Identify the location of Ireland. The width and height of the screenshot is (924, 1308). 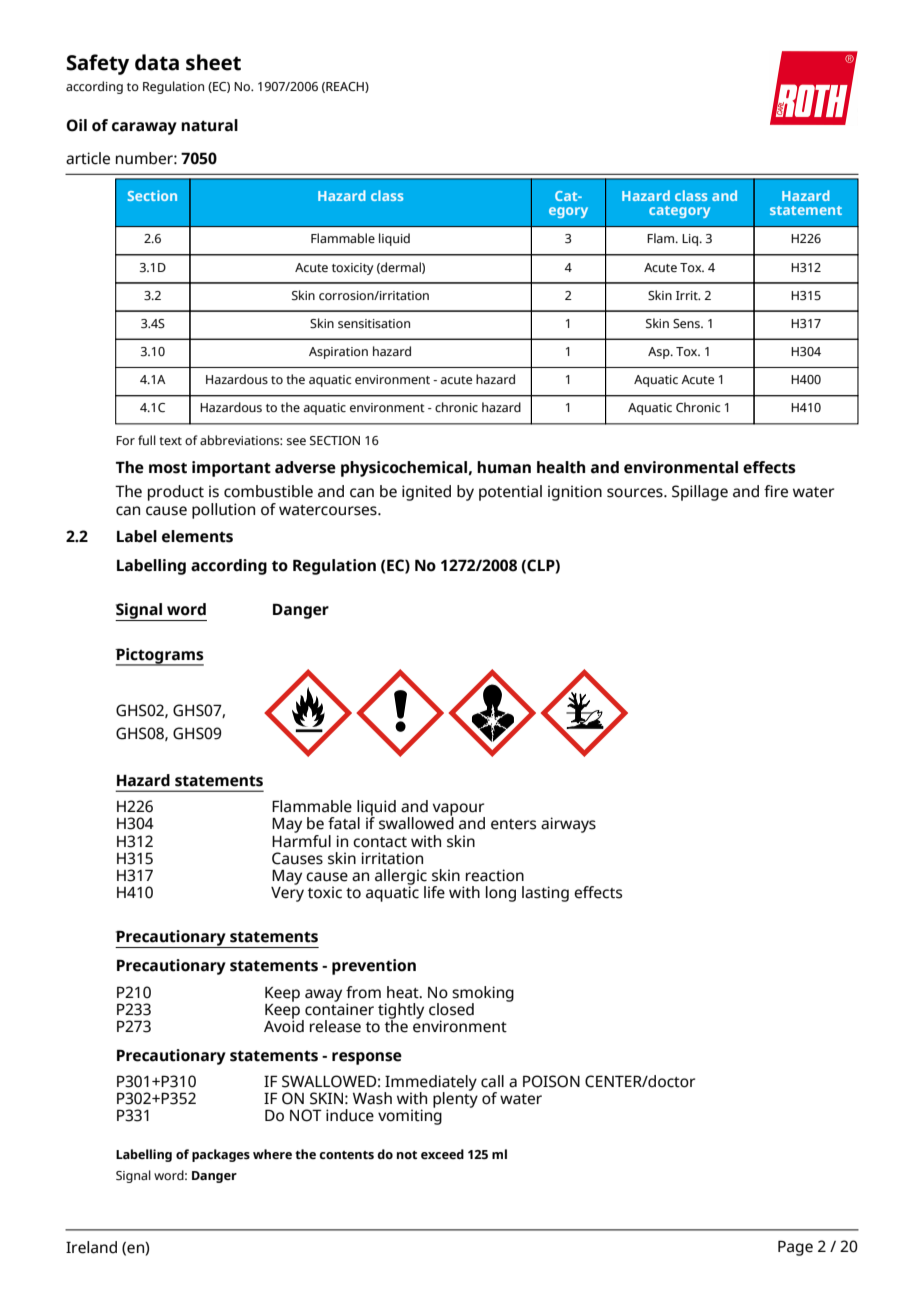
(91, 1247).
